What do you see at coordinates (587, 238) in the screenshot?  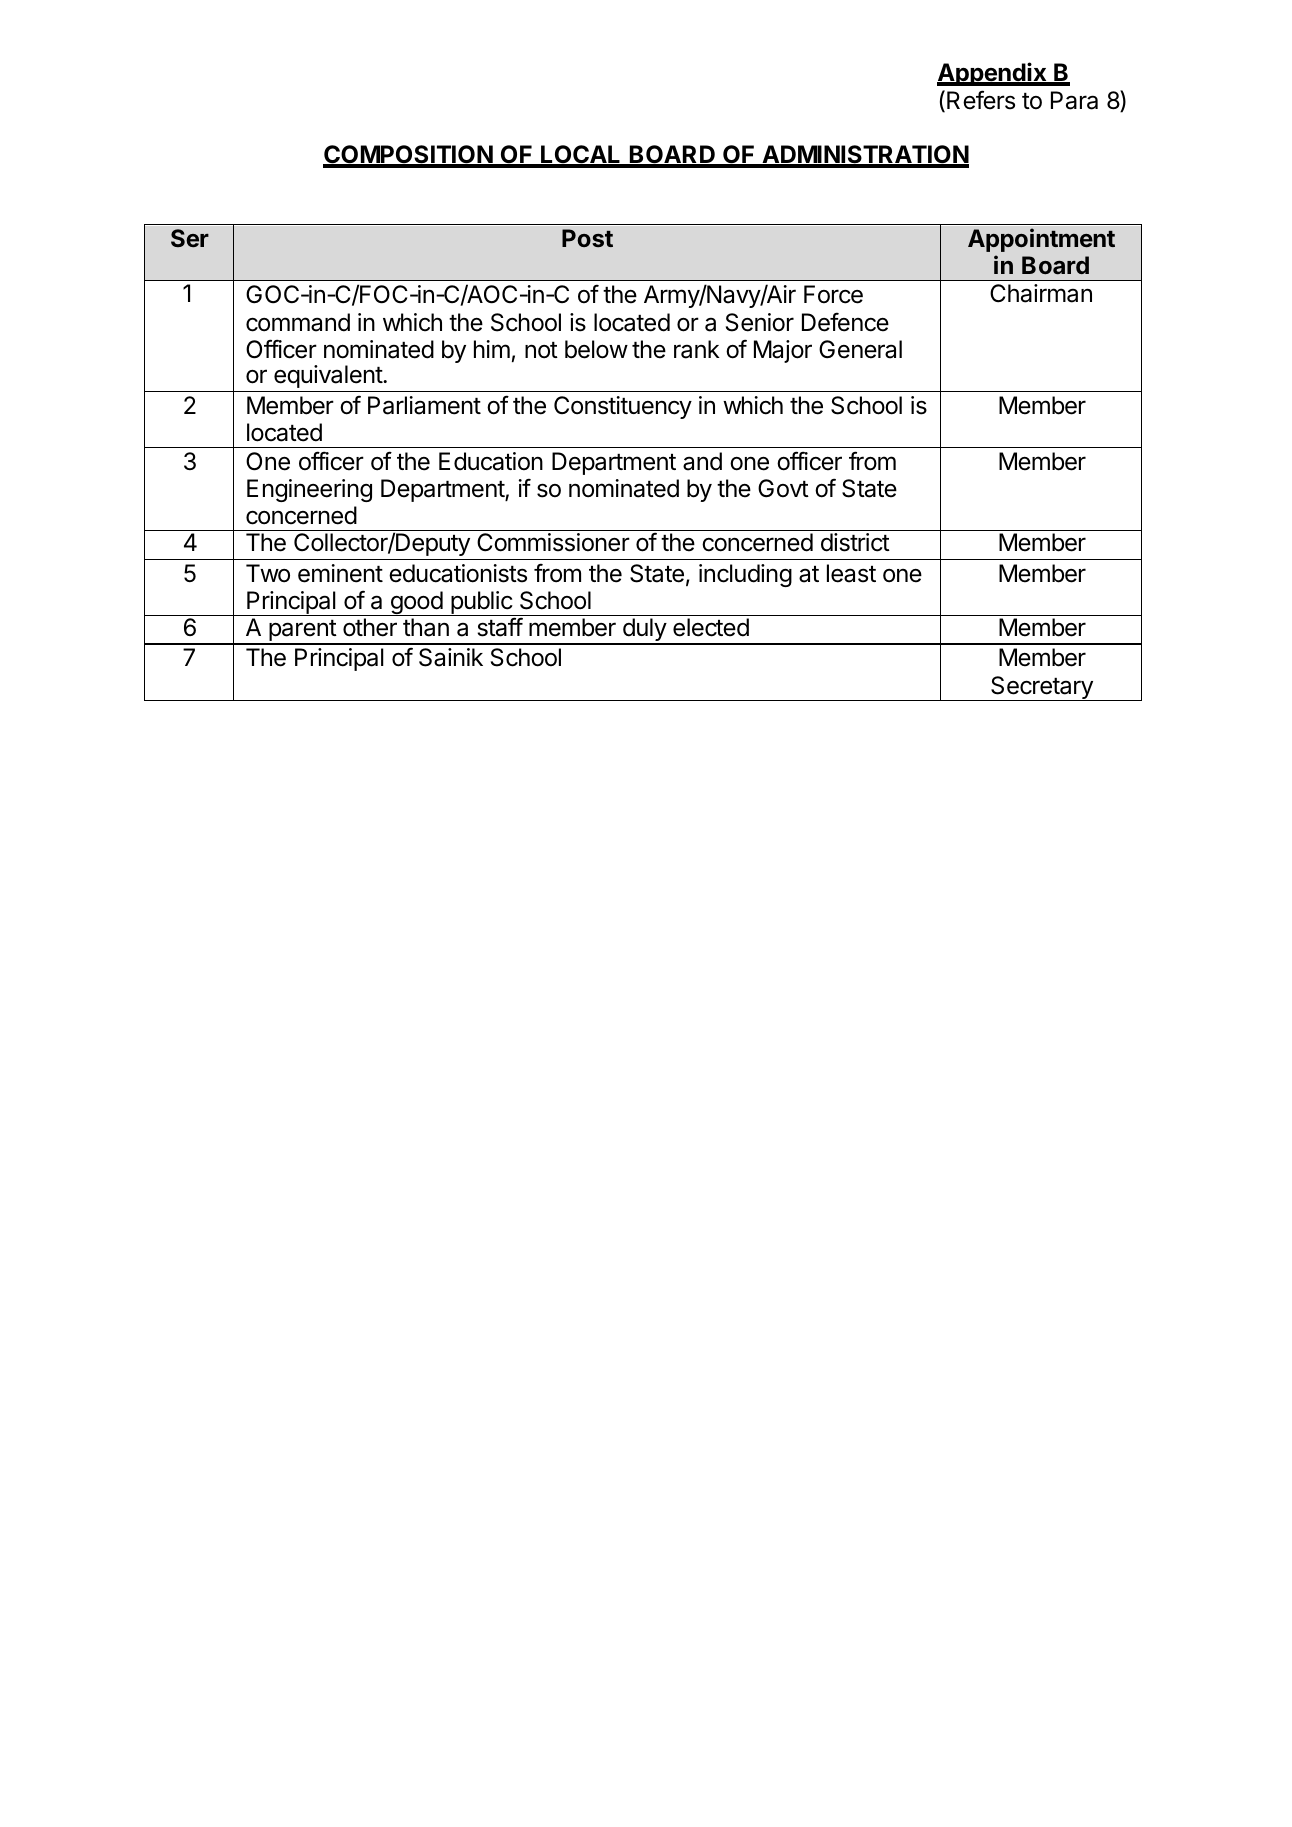 I see `Post` at bounding box center [587, 238].
